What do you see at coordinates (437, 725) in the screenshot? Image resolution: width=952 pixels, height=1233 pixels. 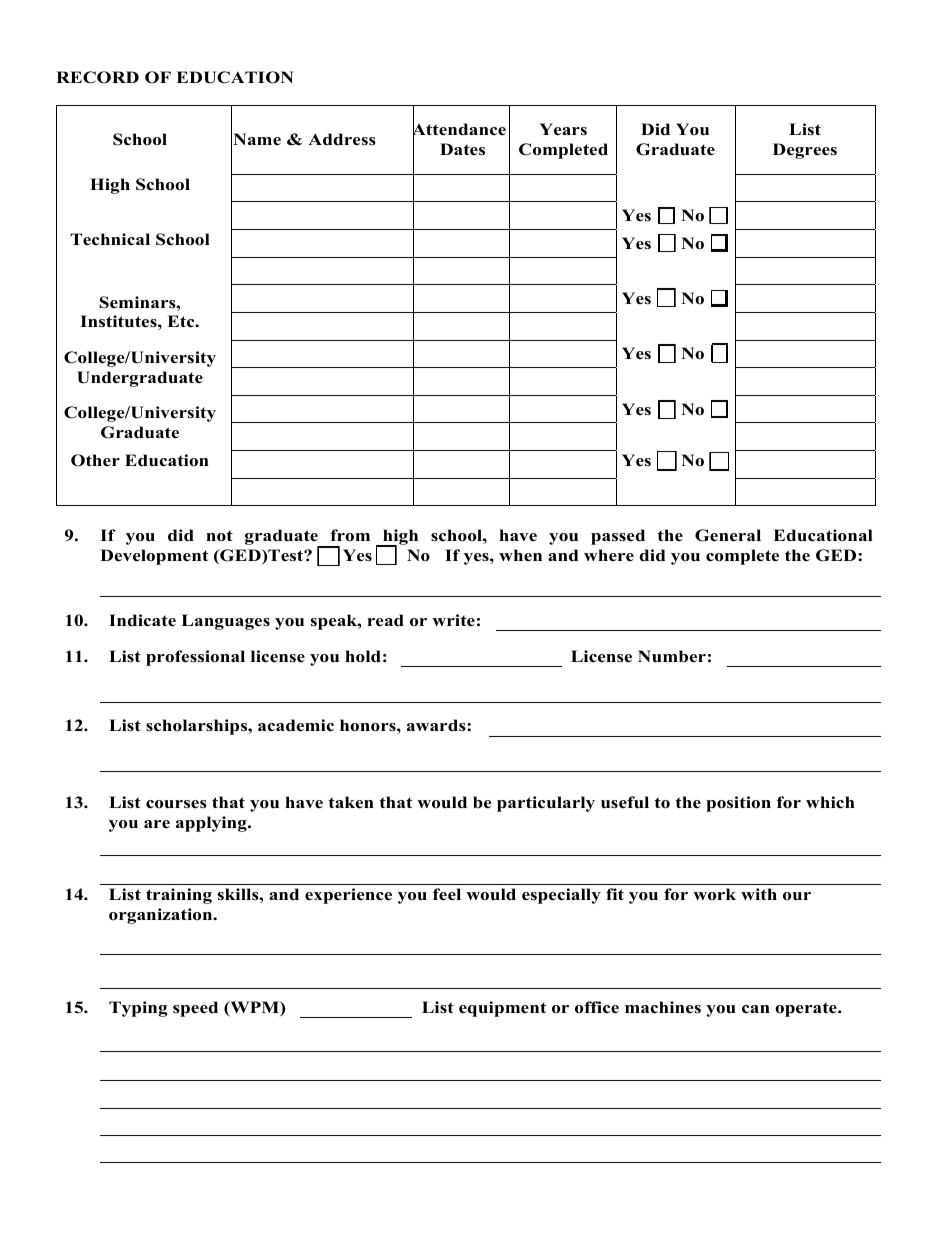 I see `awards` at bounding box center [437, 725].
